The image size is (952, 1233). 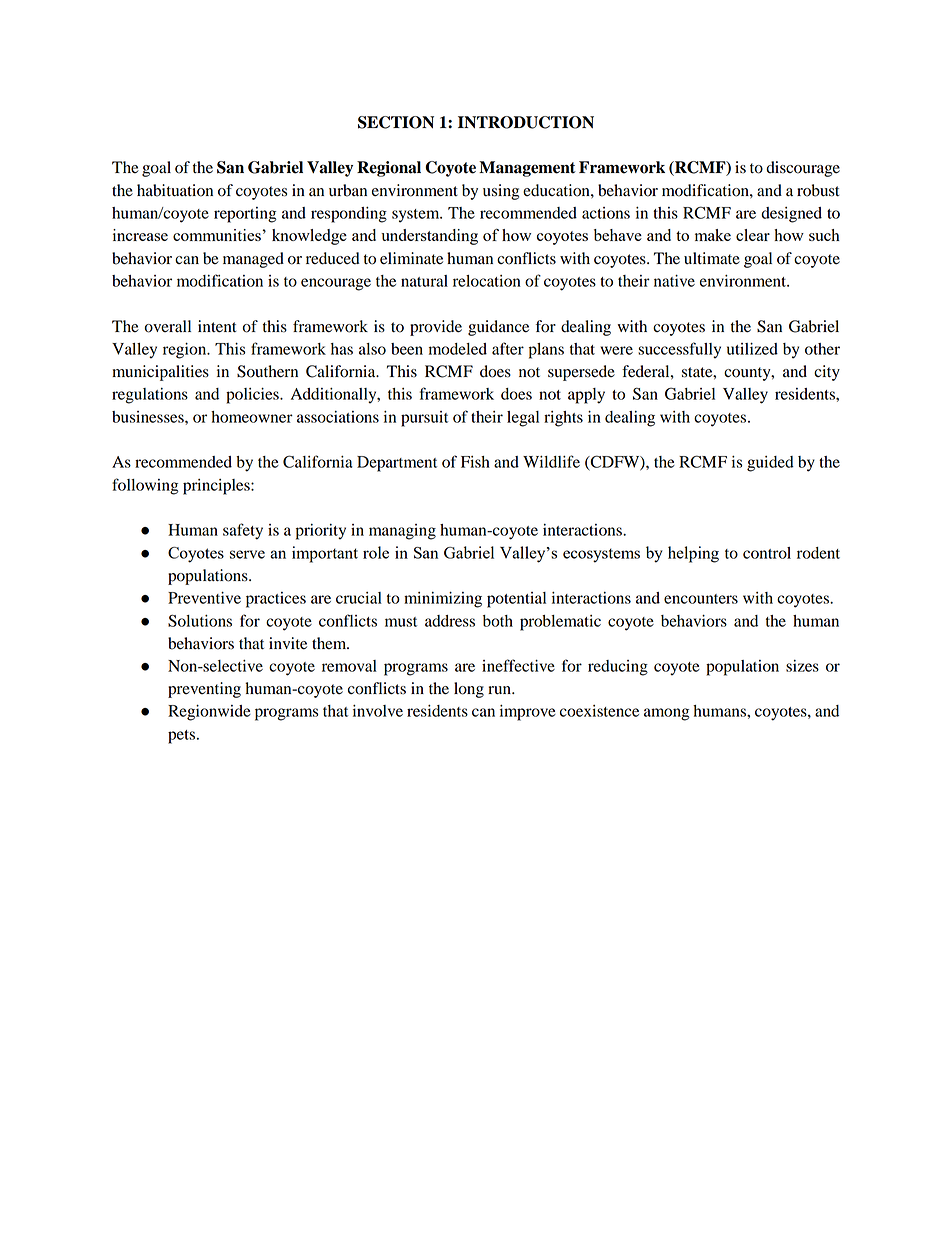 What do you see at coordinates (523, 419) in the page?
I see `legal` at bounding box center [523, 419].
